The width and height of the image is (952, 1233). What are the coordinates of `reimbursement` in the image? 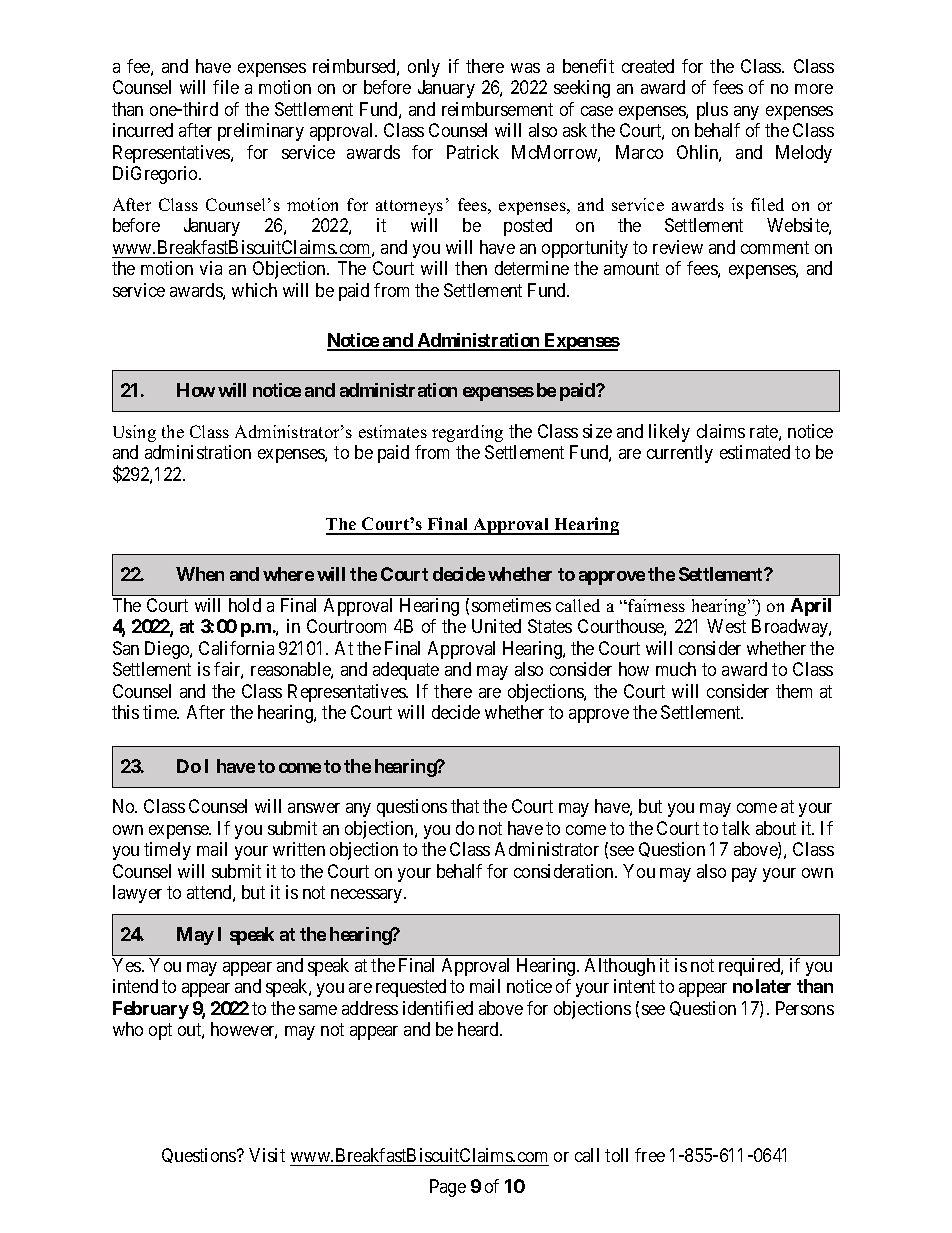 It's located at (497, 109).
